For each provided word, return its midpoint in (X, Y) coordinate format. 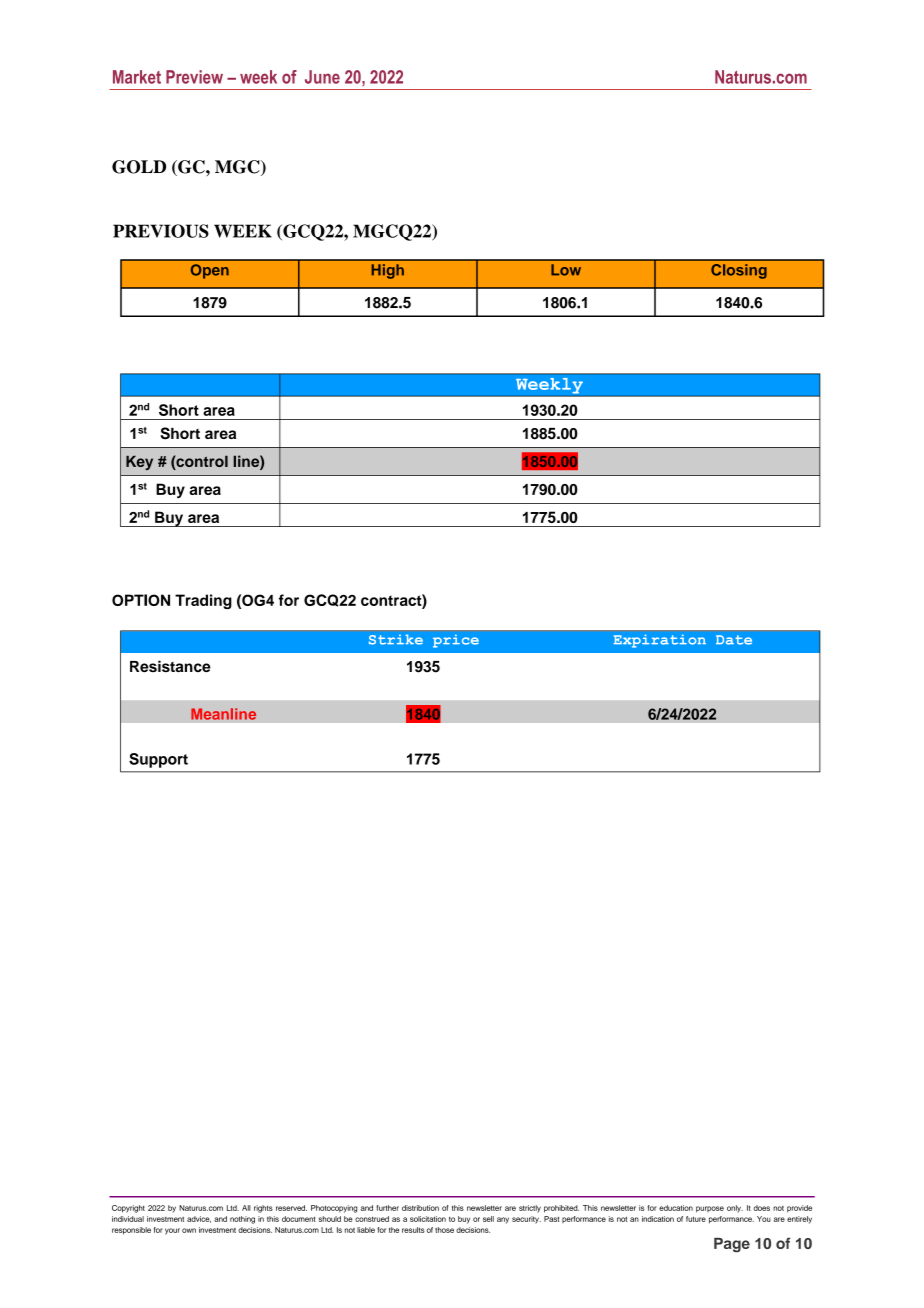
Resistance (170, 666)
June (322, 77)
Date (734, 640)
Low (566, 270)
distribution (420, 1208)
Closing (739, 271)
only (735, 1209)
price (456, 641)
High (387, 271)
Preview (194, 77)
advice (199, 1219)
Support (158, 760)
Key (139, 463)
